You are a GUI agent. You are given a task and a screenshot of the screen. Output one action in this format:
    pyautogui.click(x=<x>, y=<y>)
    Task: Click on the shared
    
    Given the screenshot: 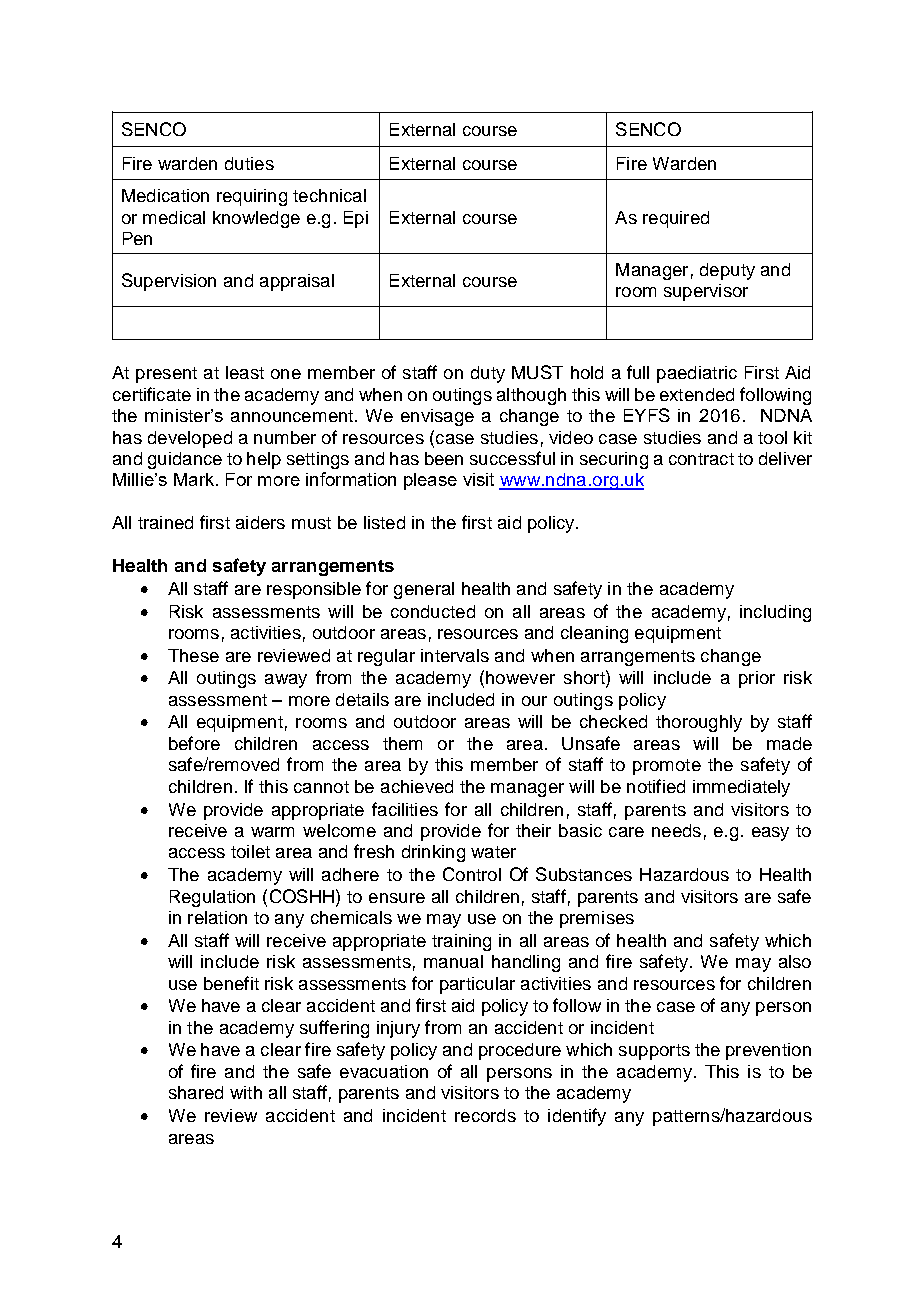 What is the action you would take?
    pyautogui.click(x=196, y=1092)
